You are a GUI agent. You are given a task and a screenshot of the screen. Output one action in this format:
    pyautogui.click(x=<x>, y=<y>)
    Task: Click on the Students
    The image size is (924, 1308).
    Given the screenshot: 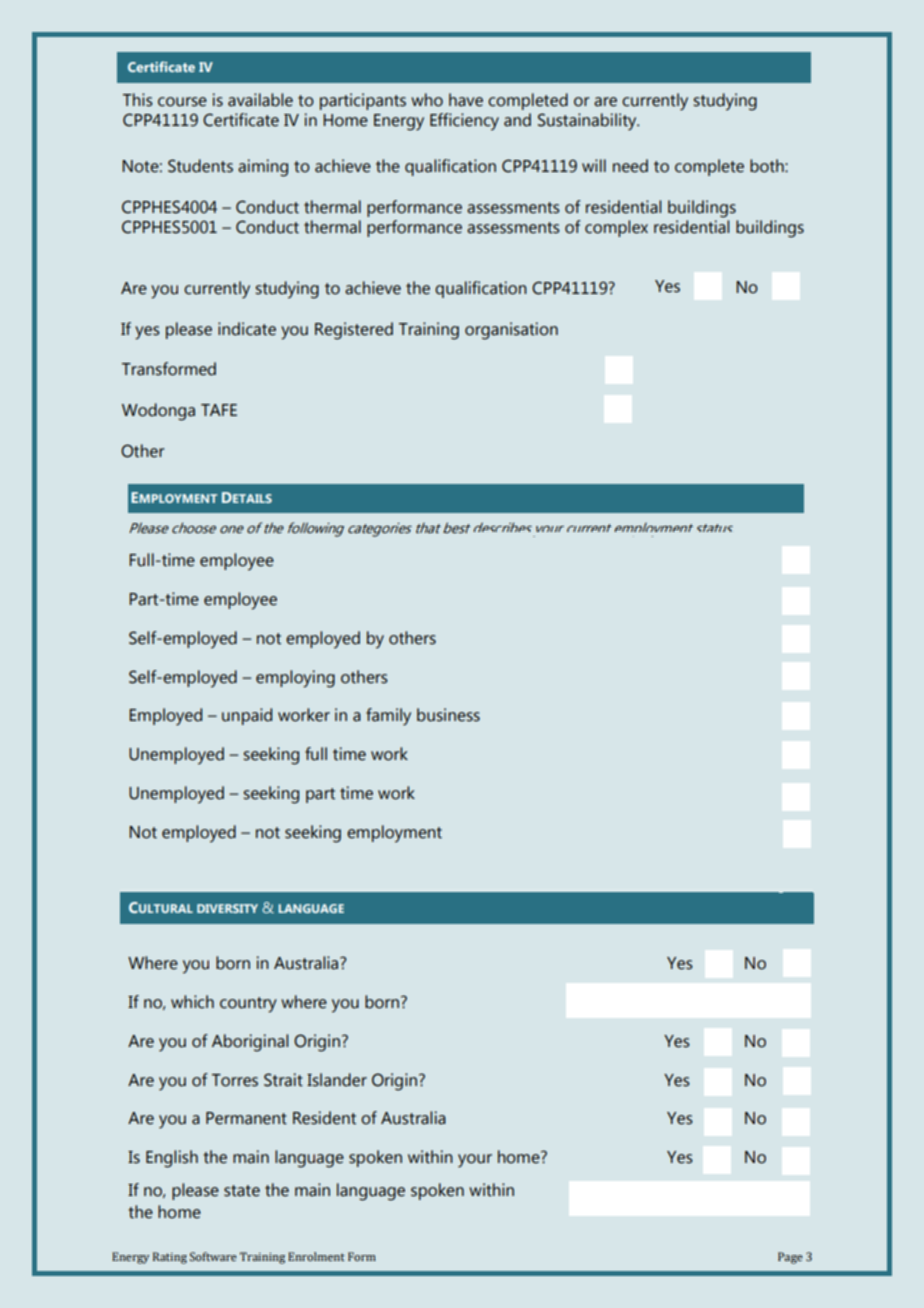 What is the action you would take?
    pyautogui.click(x=200, y=166)
